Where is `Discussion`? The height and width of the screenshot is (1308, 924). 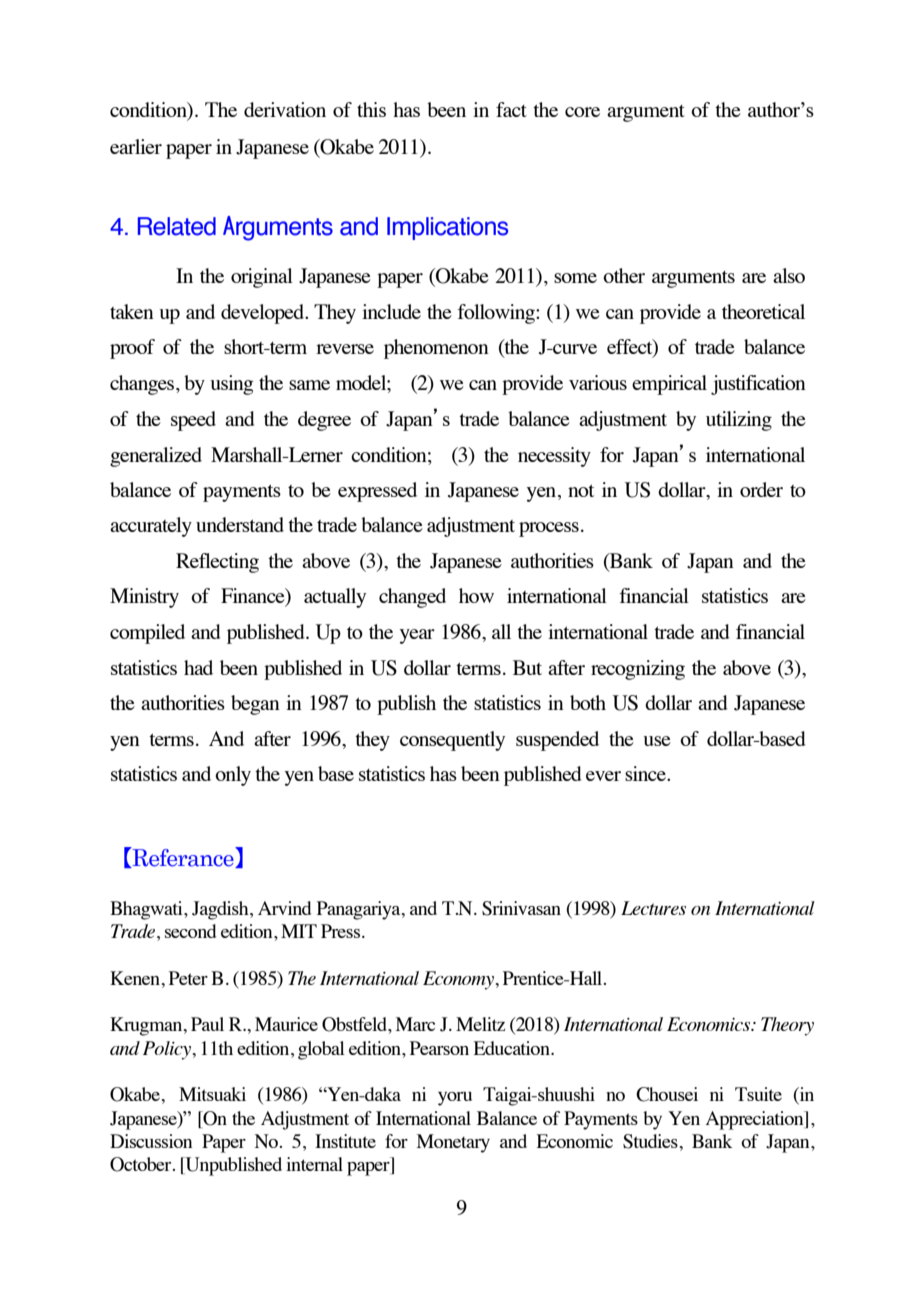 Discussion is located at coordinates (151, 1141).
